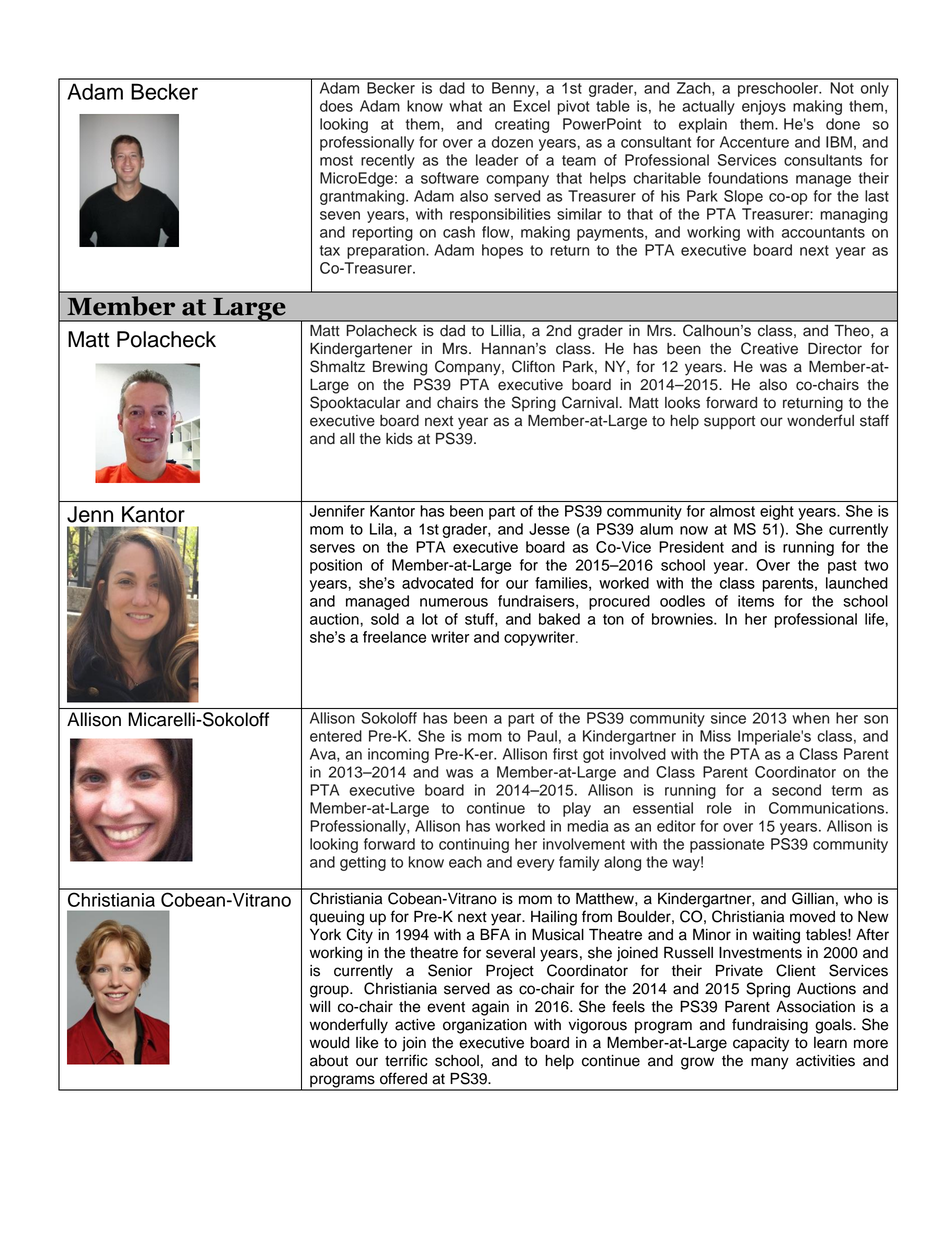 The image size is (952, 1233). What do you see at coordinates (388, 161) in the screenshot?
I see `recently` at bounding box center [388, 161].
